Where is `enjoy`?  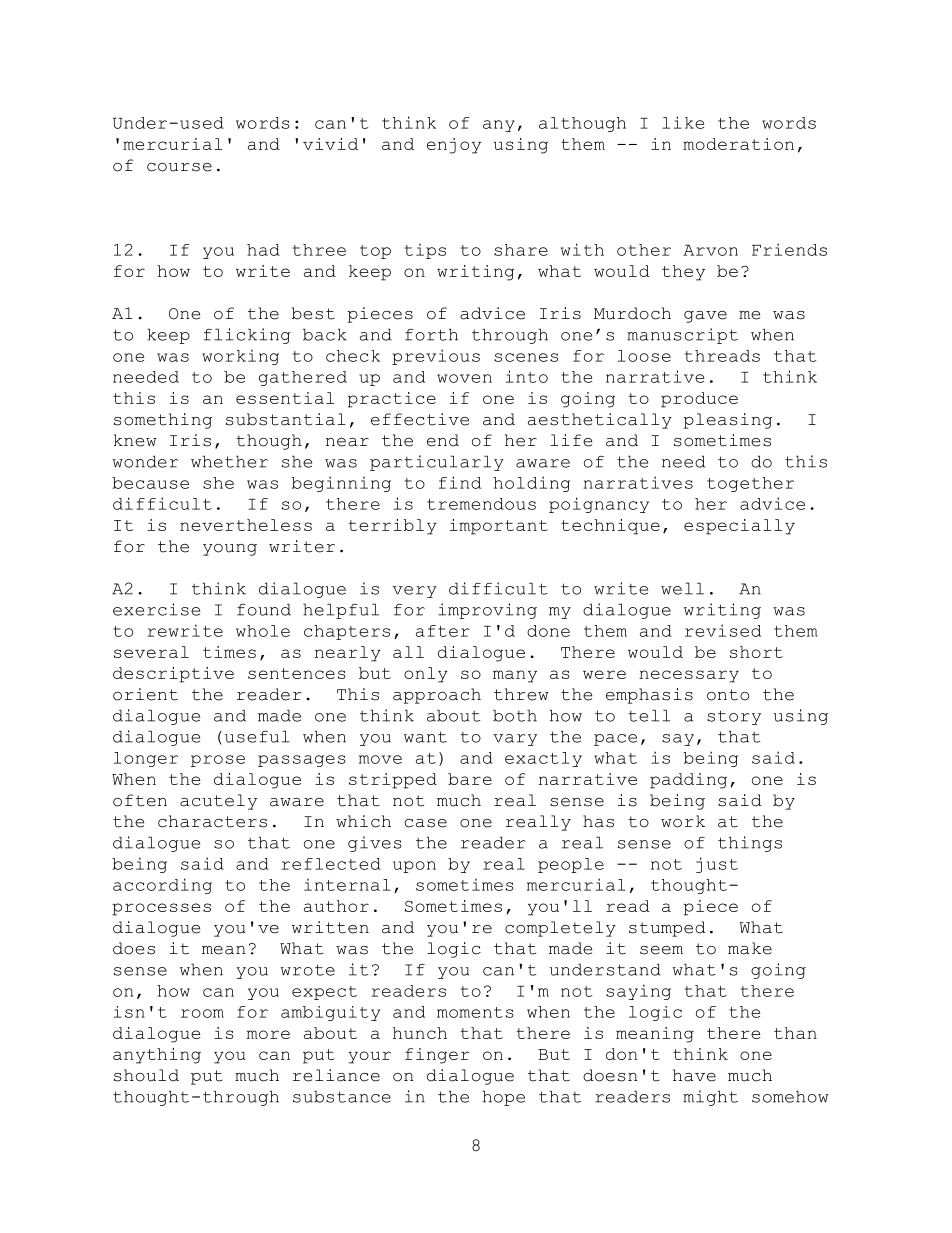 enjoy is located at coordinates (454, 146).
